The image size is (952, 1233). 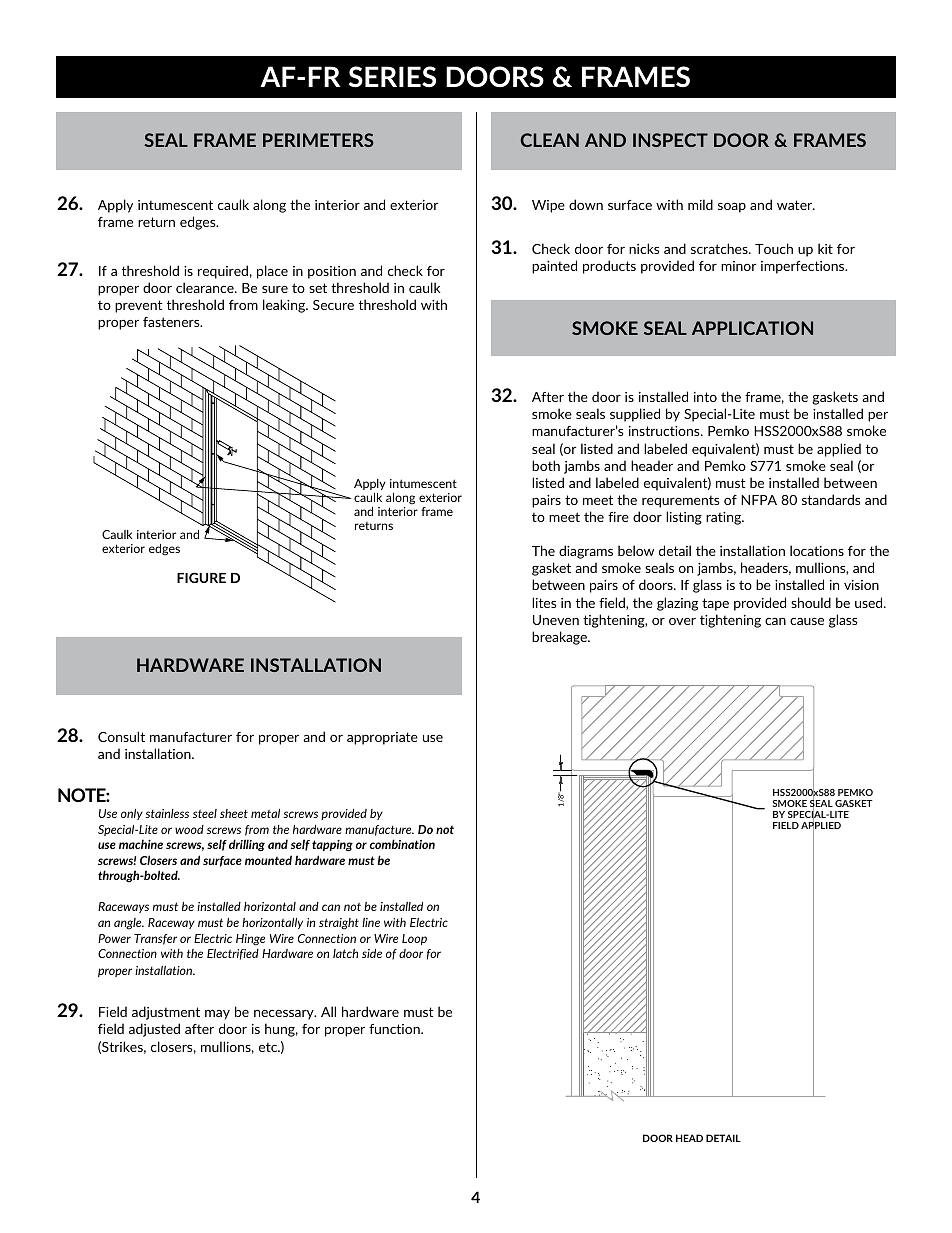 I want to click on APPLICATION, so click(x=752, y=328).
